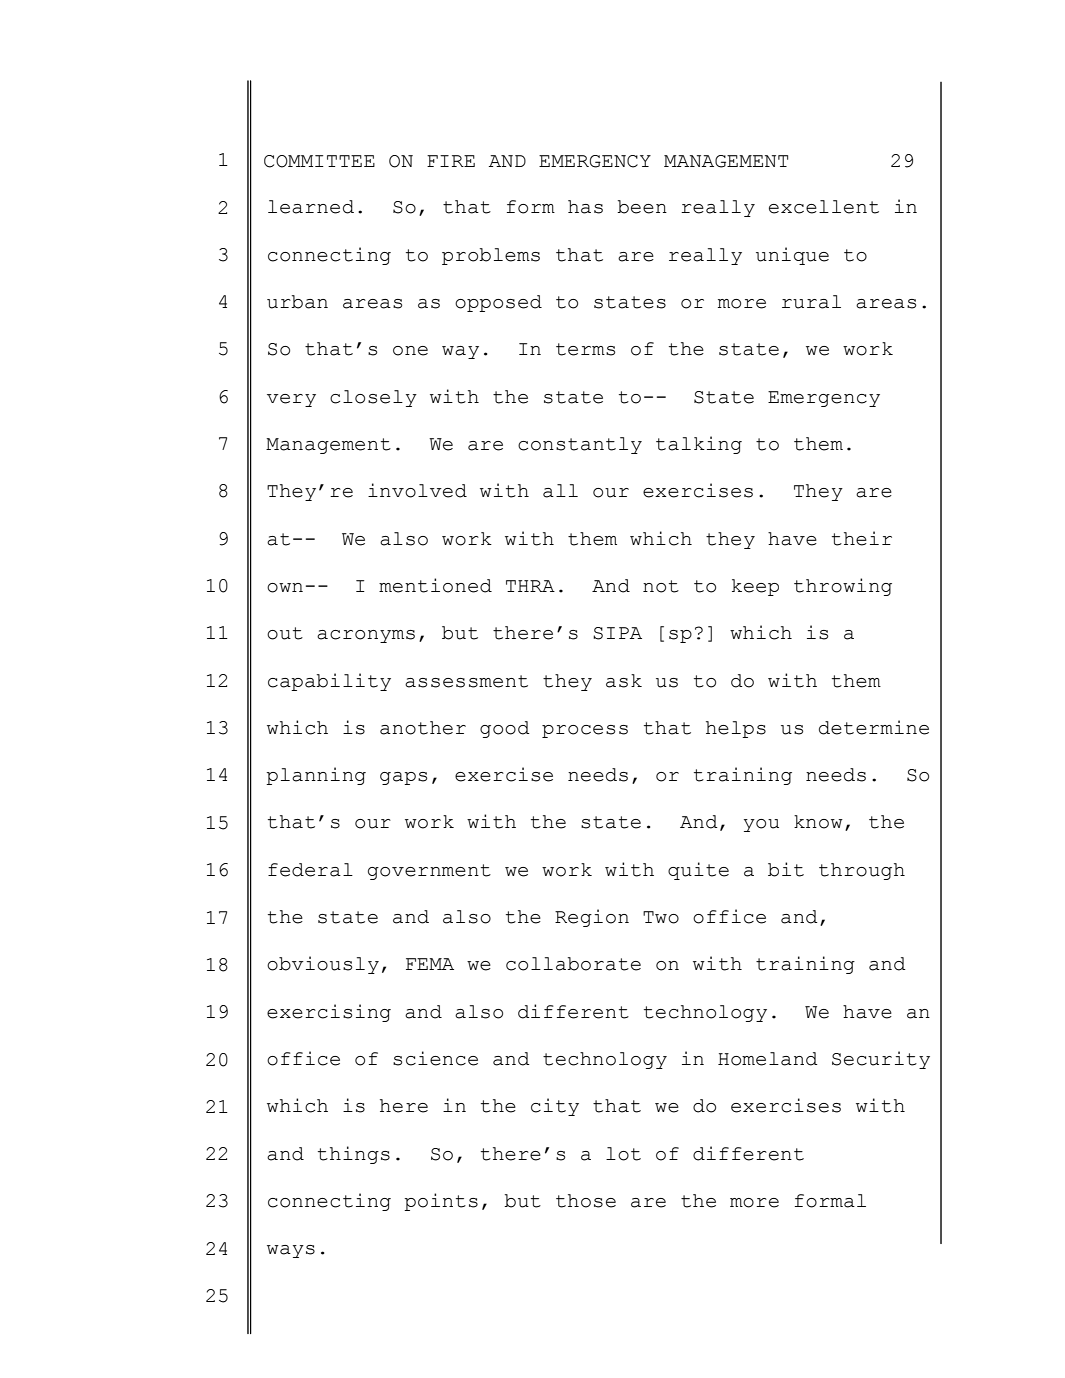 The image size is (1065, 1378). What do you see at coordinates (573, 964) in the image?
I see `collaborate` at bounding box center [573, 964].
